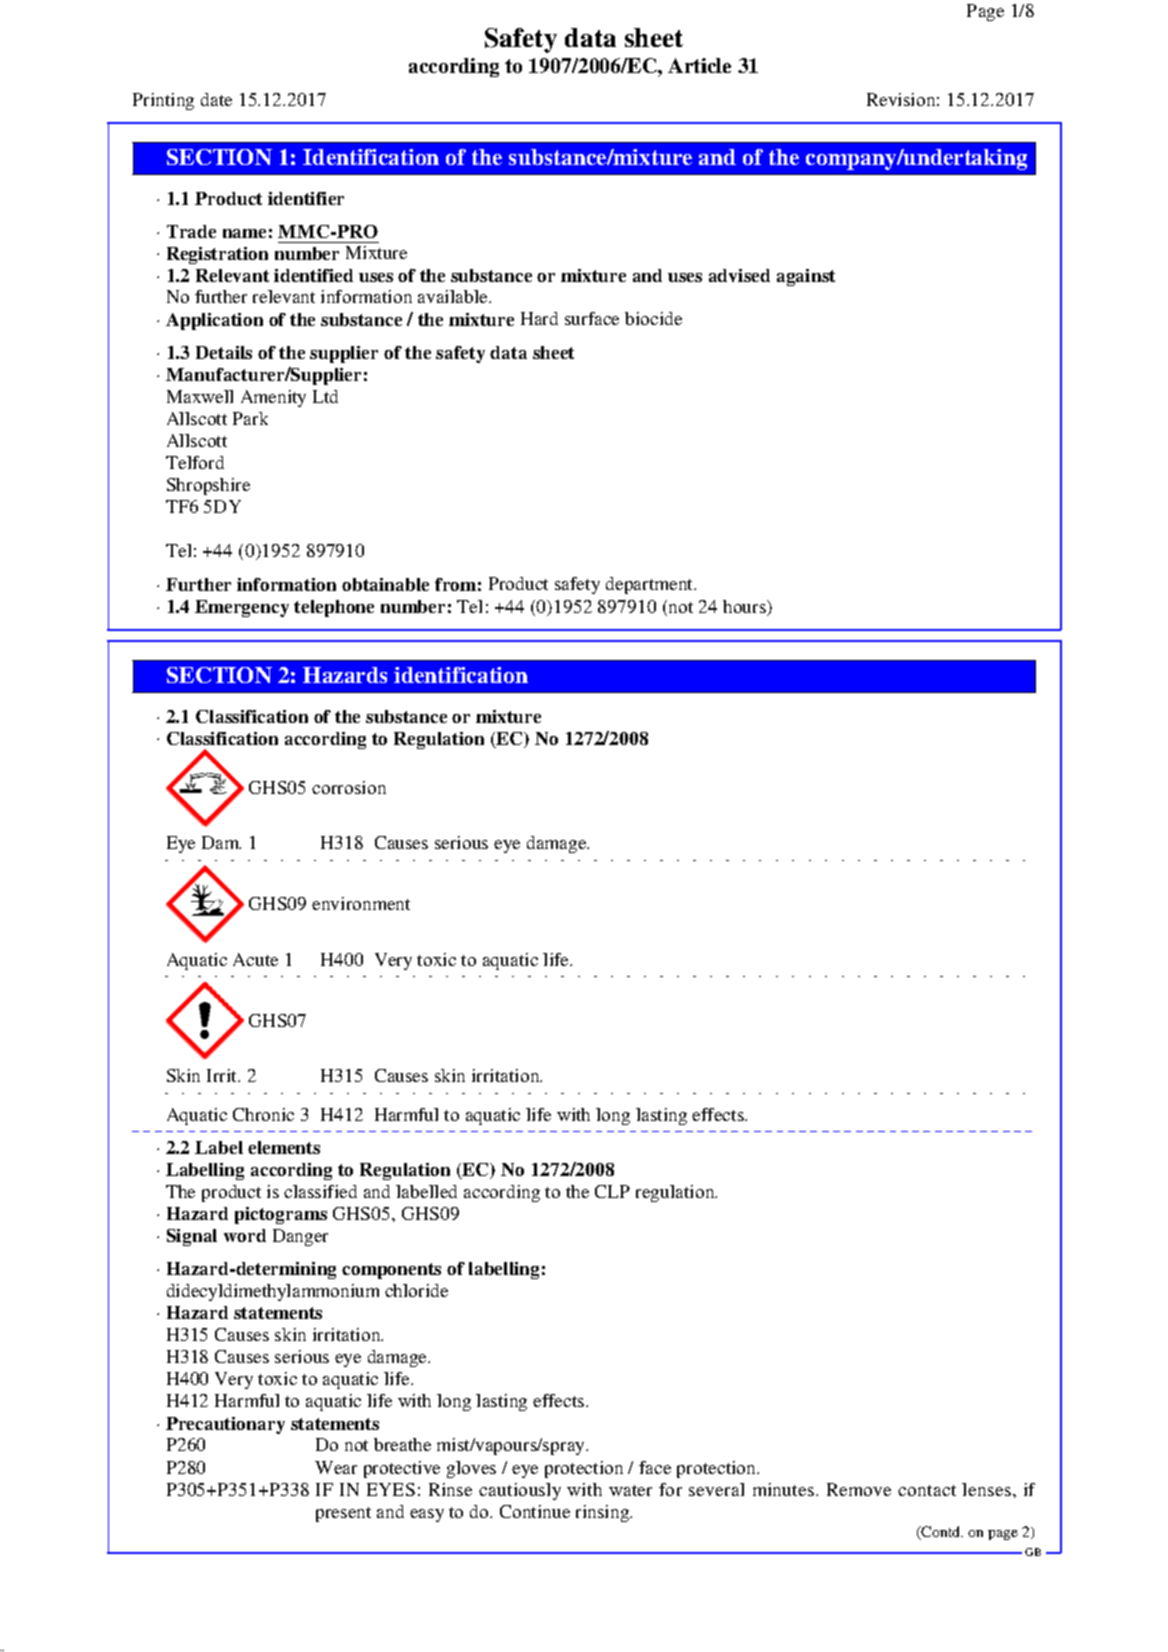 The height and width of the page is (1652, 1168). I want to click on against, so click(806, 277).
